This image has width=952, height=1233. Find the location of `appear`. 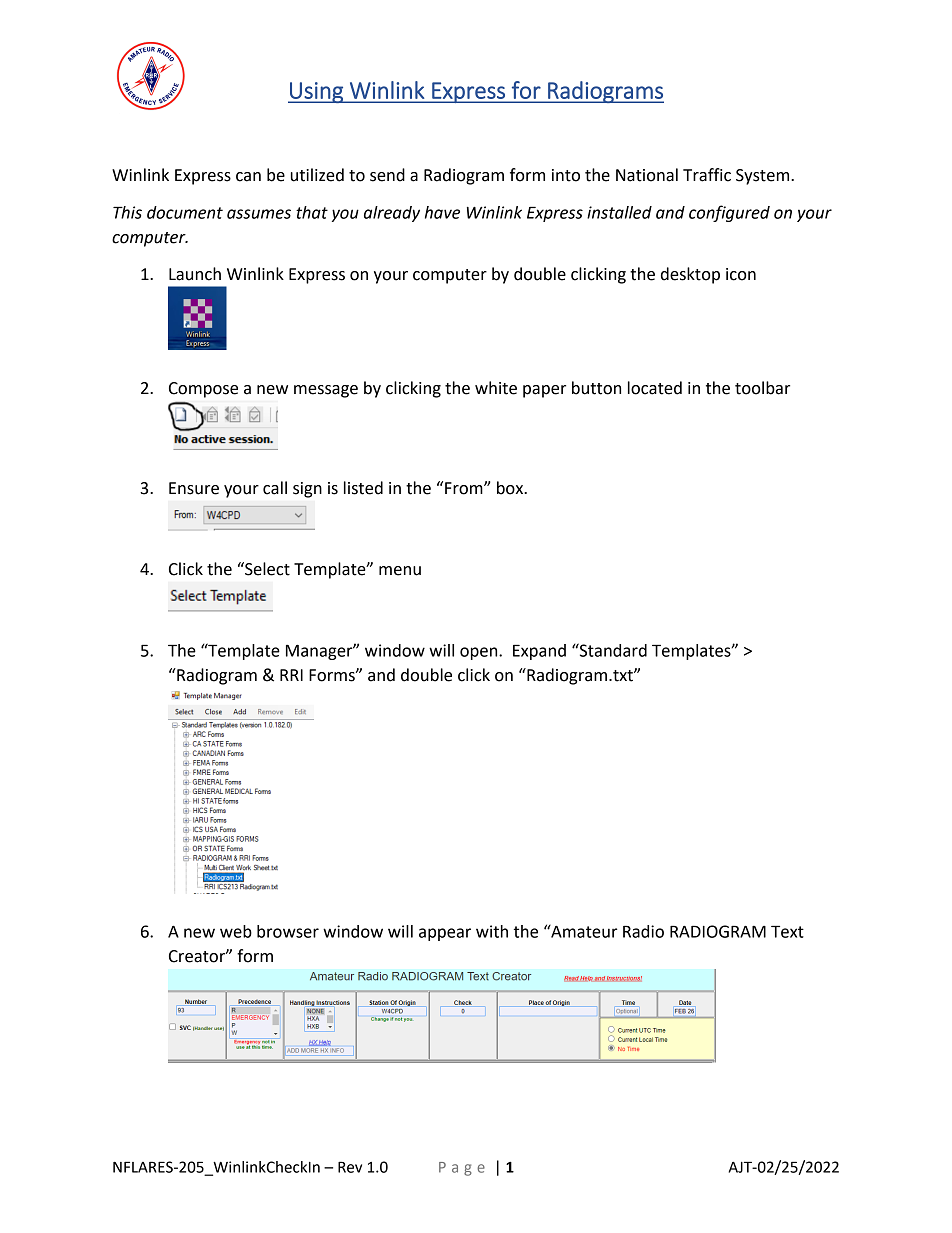

appear is located at coordinates (445, 934).
